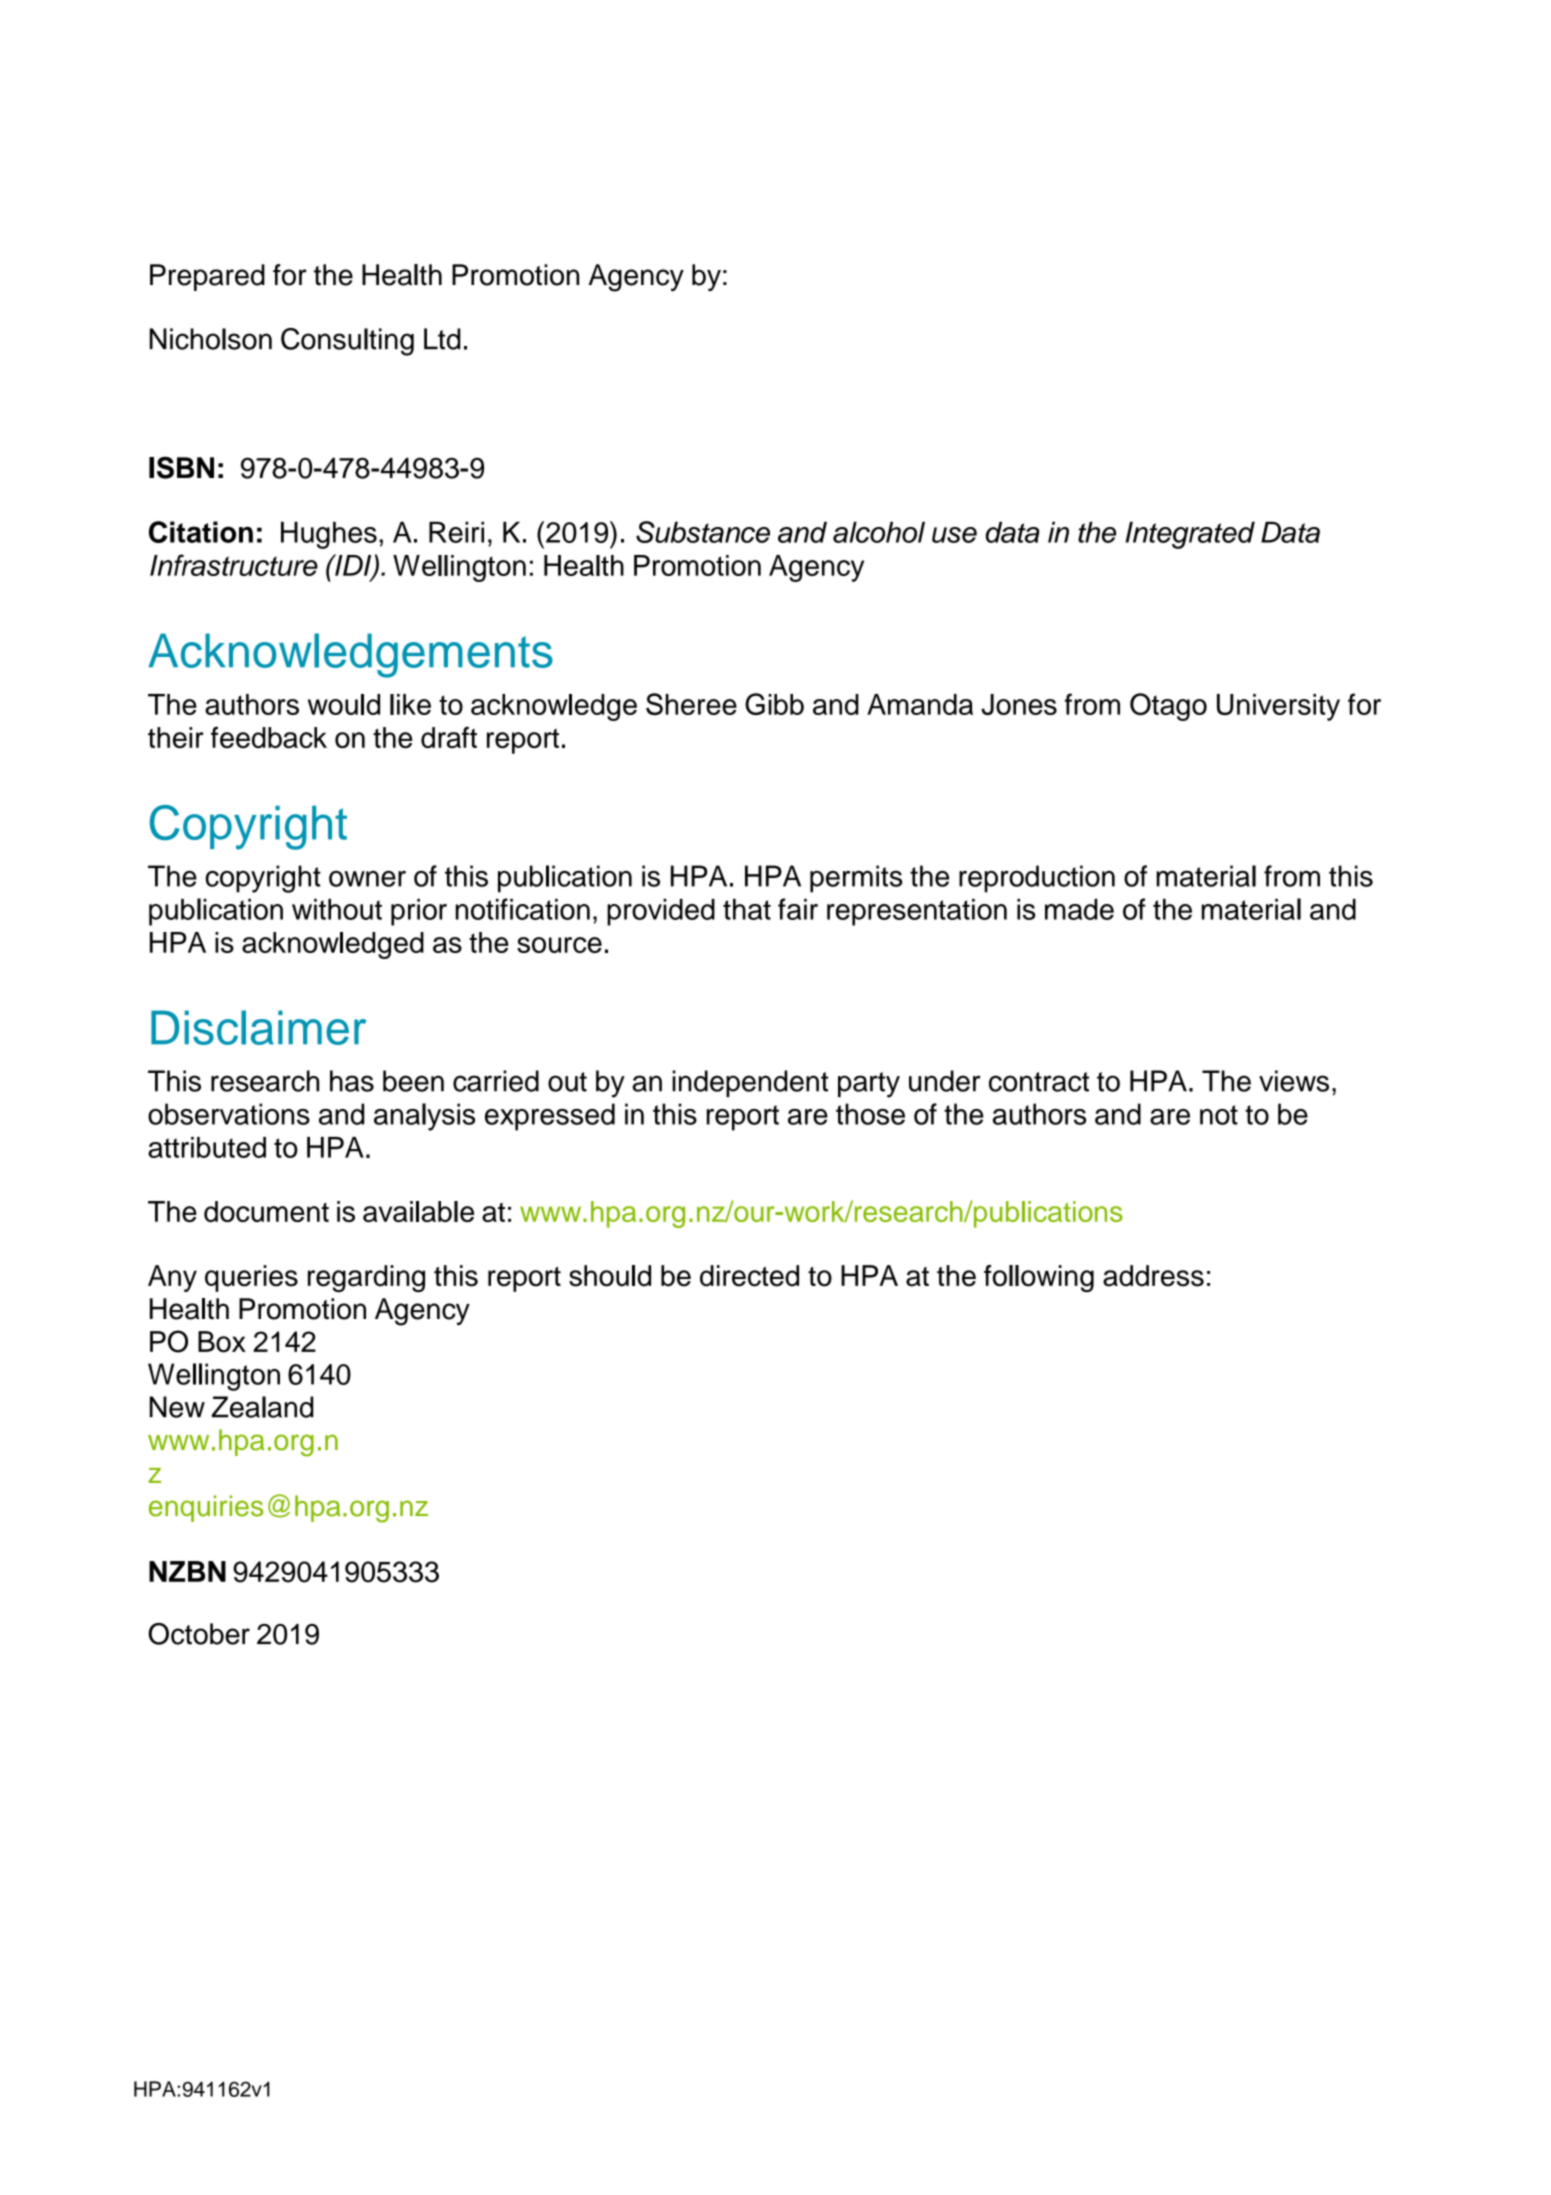 The width and height of the screenshot is (1551, 2195). I want to click on Otago, so click(1168, 707).
